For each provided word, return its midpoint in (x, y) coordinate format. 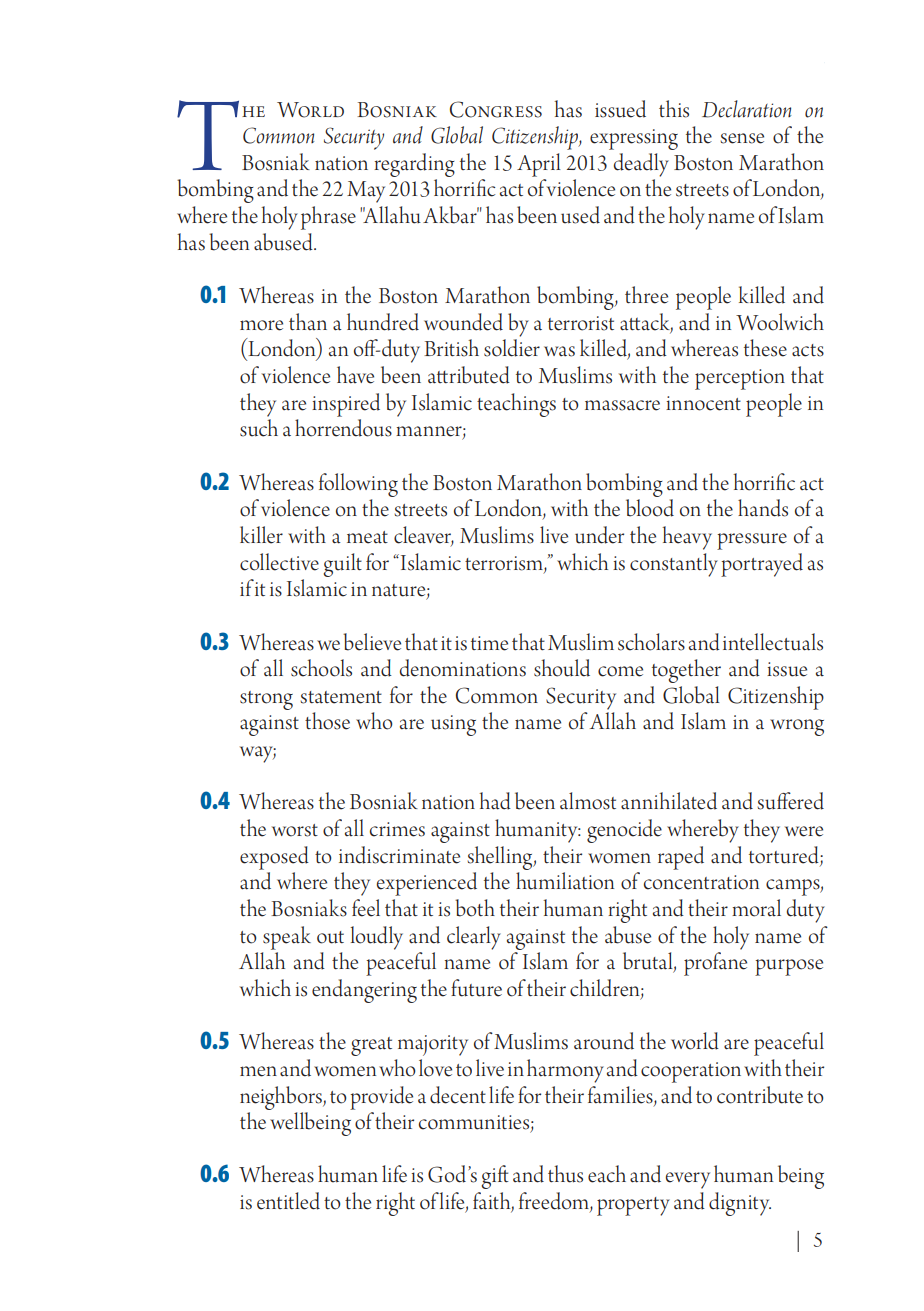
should (562, 668)
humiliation (565, 881)
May (366, 192)
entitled (288, 1201)
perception (740, 379)
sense (742, 138)
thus (565, 1174)
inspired (346, 405)
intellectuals (773, 642)
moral (756, 908)
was (559, 351)
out (330, 937)
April (539, 165)
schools (321, 668)
